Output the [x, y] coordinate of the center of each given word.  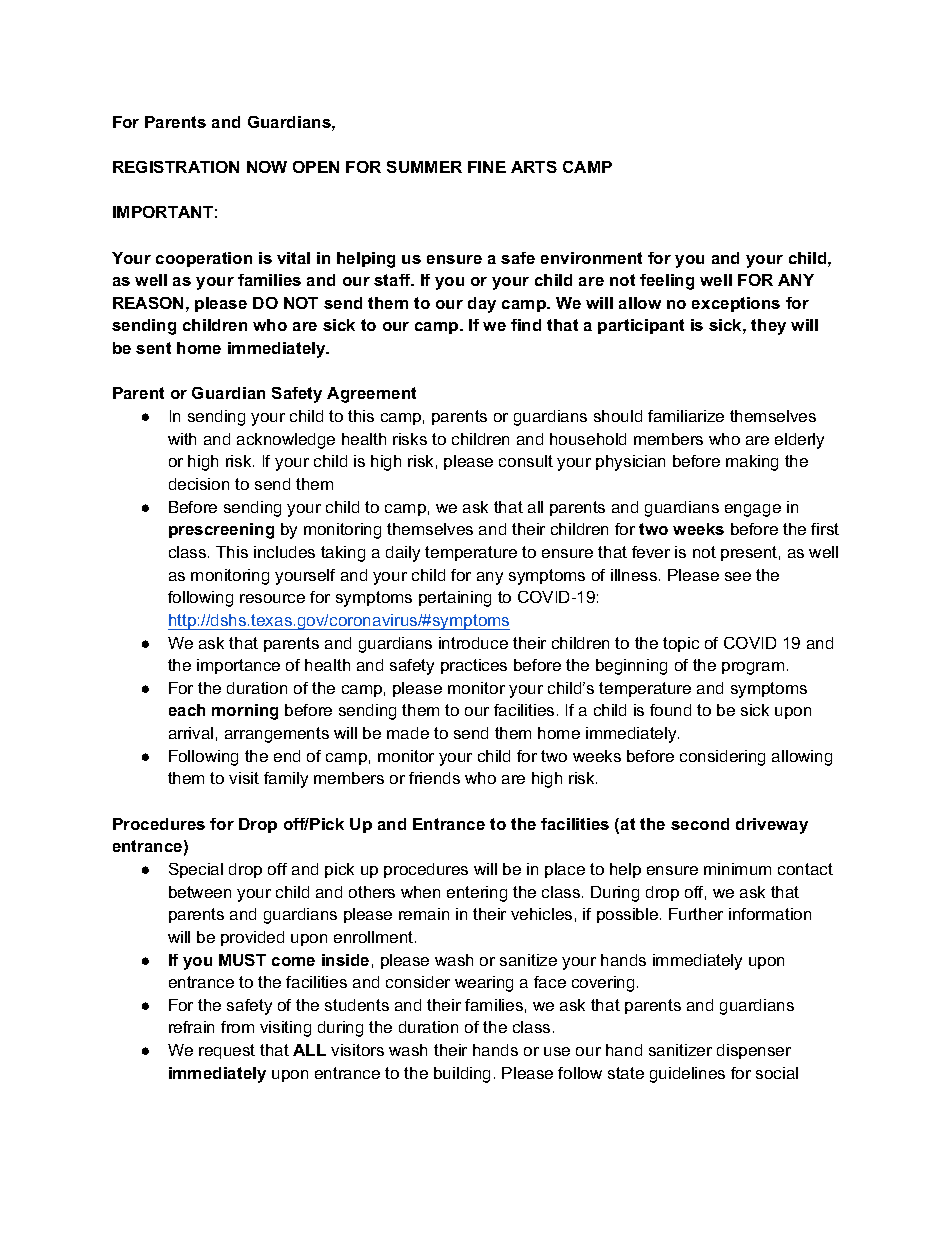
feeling [667, 282]
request [227, 1051]
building [462, 1075]
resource [272, 598]
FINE [487, 167]
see [738, 576]
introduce [473, 643]
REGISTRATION [176, 167]
